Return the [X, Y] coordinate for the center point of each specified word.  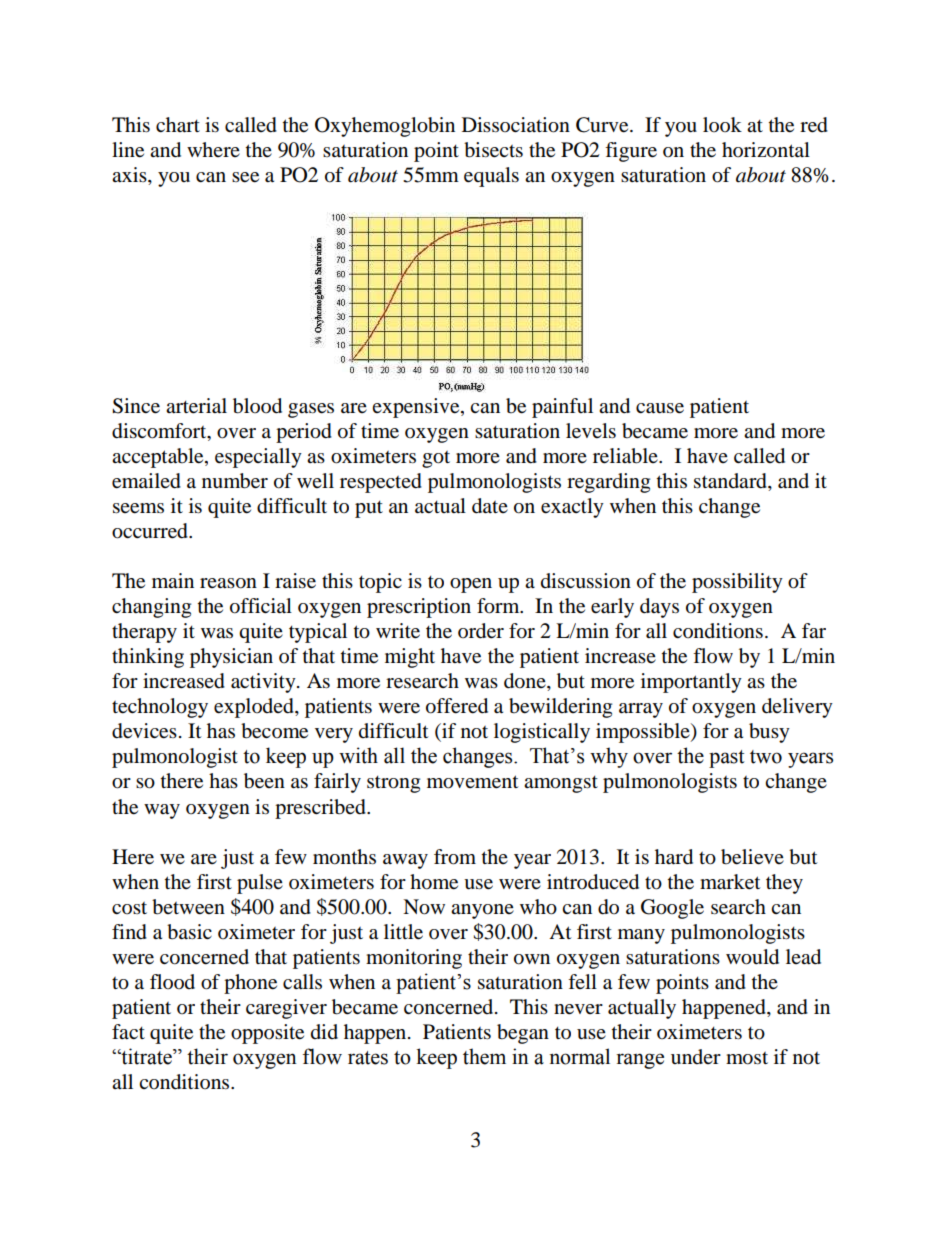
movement [472, 782]
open [471, 585]
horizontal [766, 150]
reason [228, 583]
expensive [417, 408]
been [264, 781]
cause [660, 408]
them [484, 1056]
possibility [737, 583]
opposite [267, 1034]
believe [752, 857]
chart [178, 125]
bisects [493, 150]
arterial [196, 406]
